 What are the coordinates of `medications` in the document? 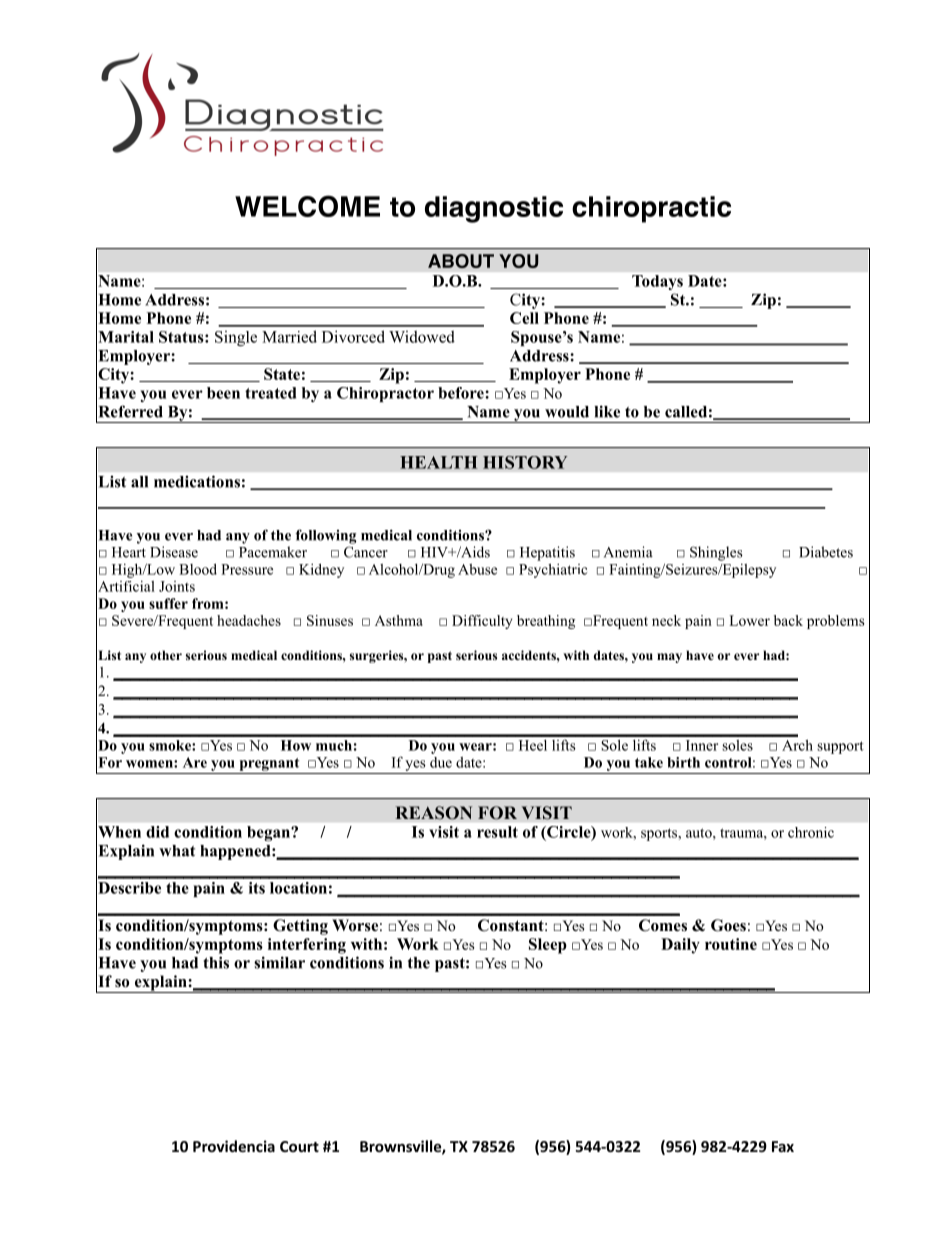 It's located at (197, 481).
